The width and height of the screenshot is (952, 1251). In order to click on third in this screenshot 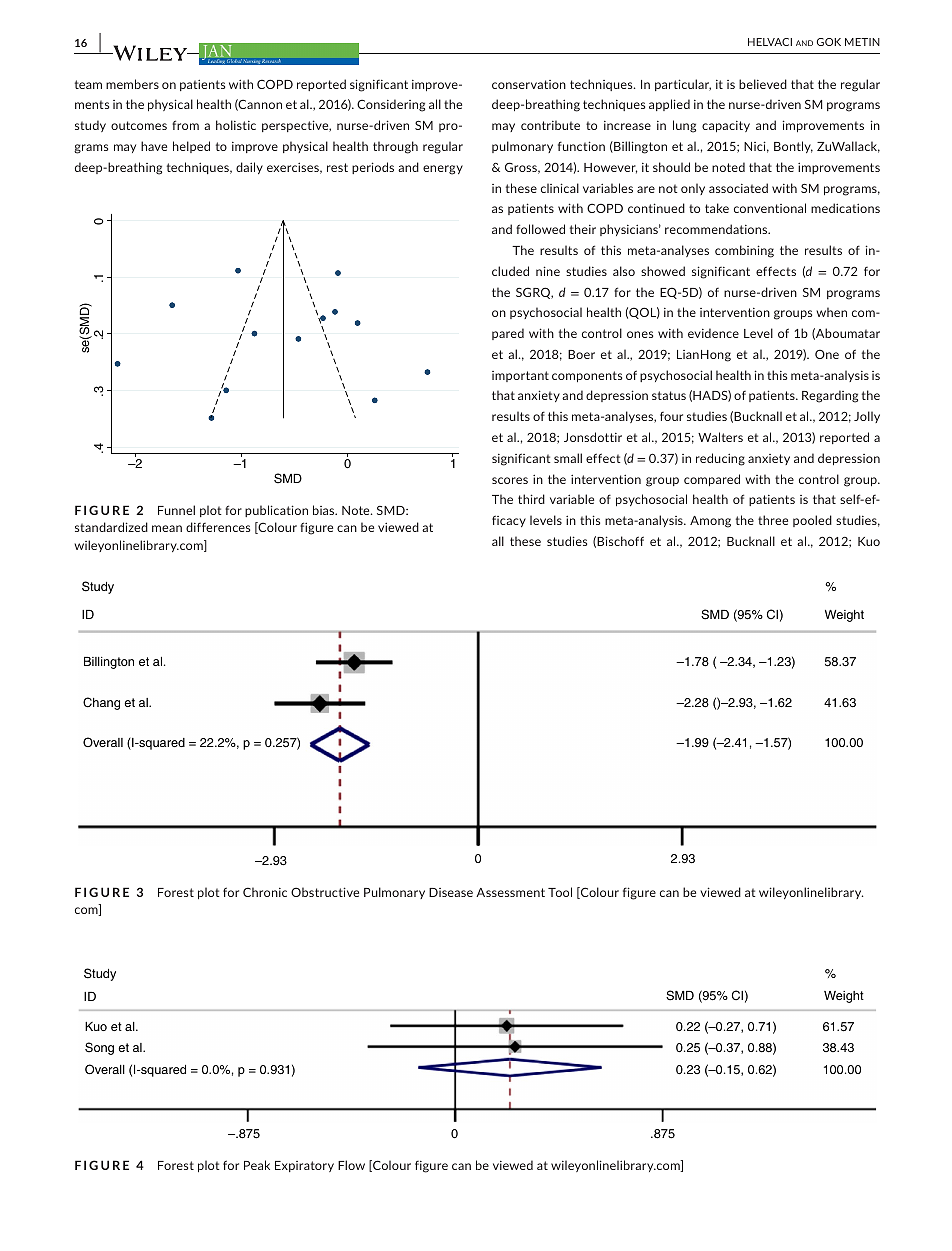, I will do `click(531, 499)`.
